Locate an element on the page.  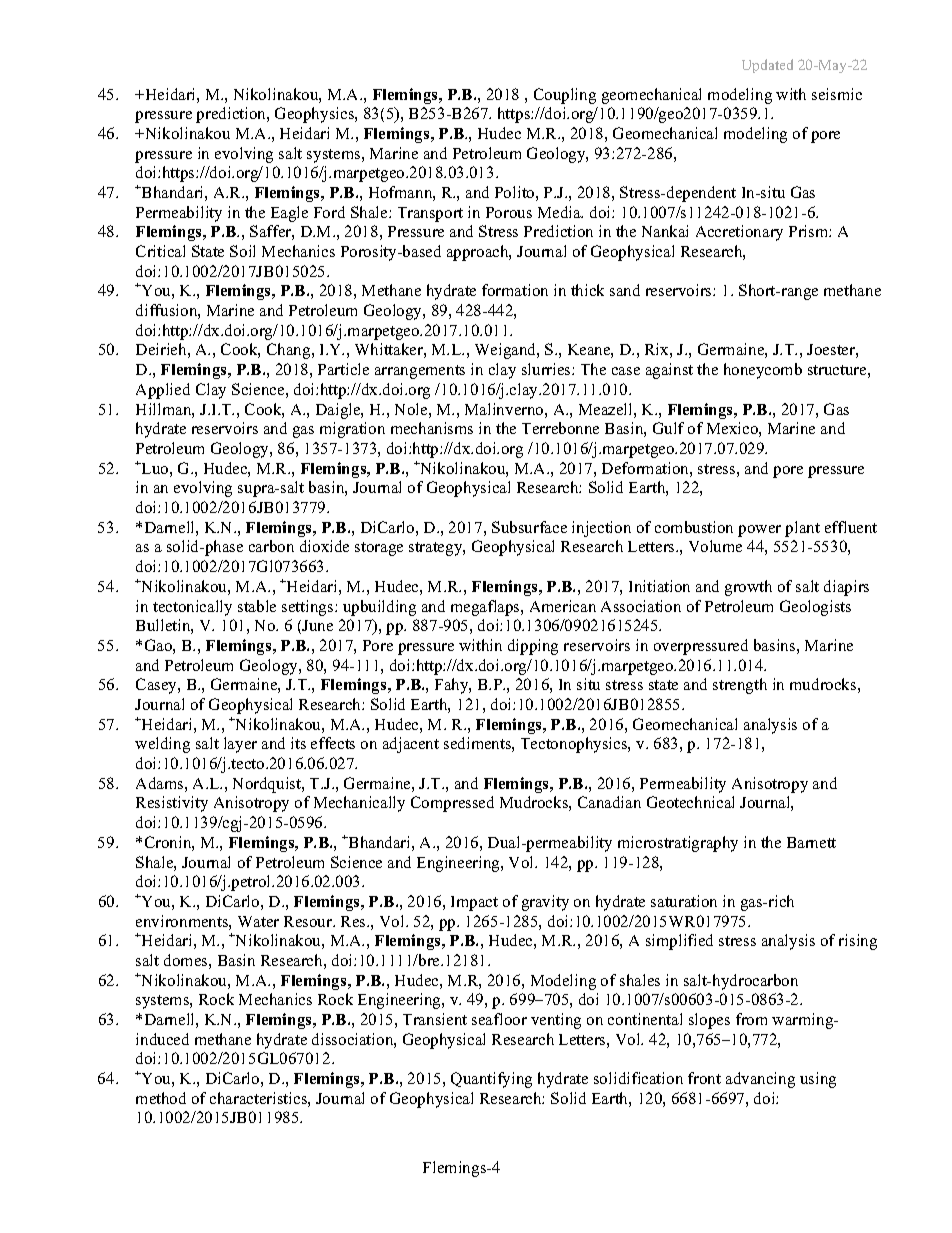
Updated is located at coordinates (767, 66).
